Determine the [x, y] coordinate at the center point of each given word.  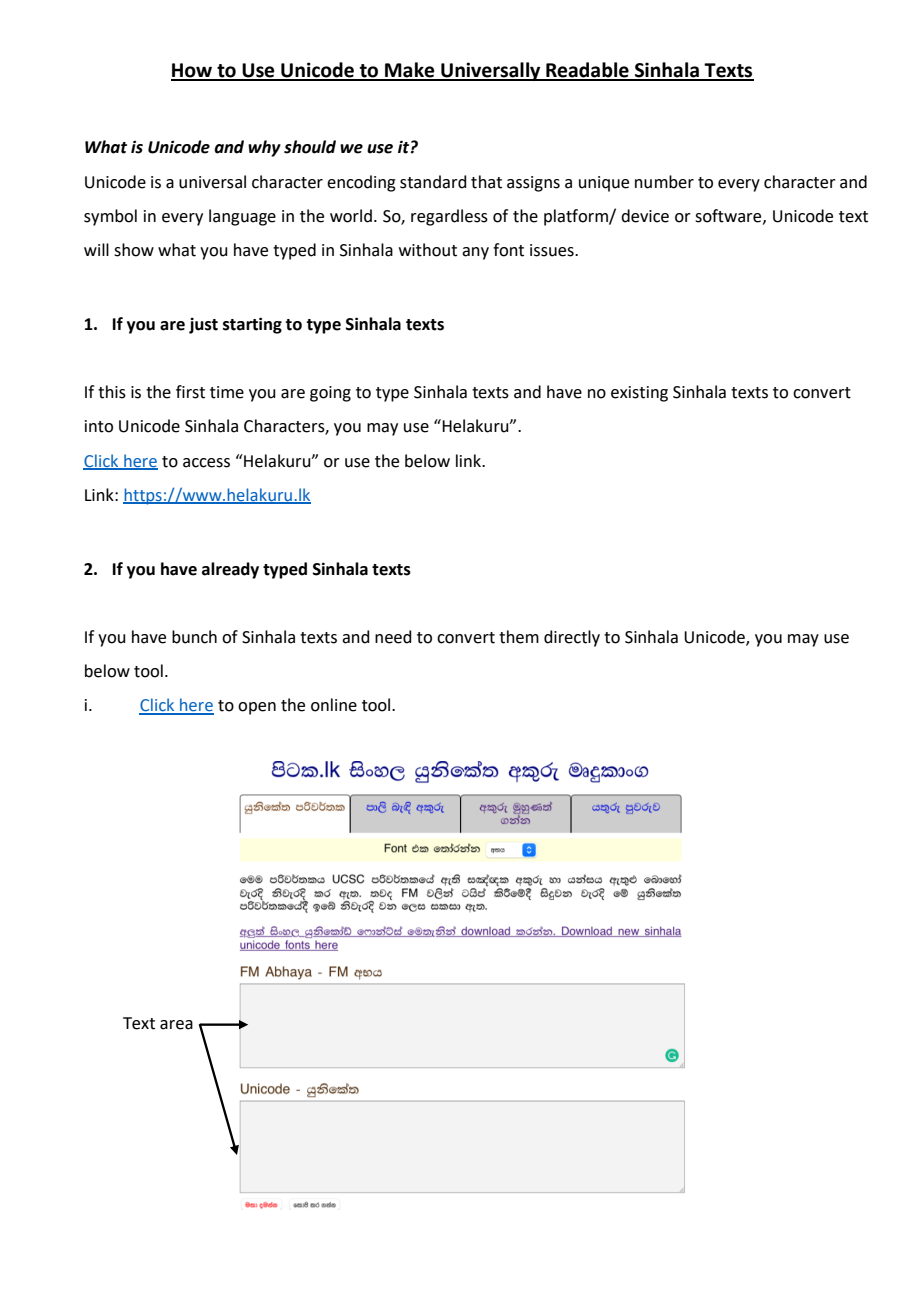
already [230, 570]
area [176, 1025]
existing [639, 394]
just [203, 325]
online [334, 705]
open [257, 708]
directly [572, 638]
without [428, 250]
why [264, 148]
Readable [587, 71]
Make [410, 71]
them [519, 637]
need [393, 637]
